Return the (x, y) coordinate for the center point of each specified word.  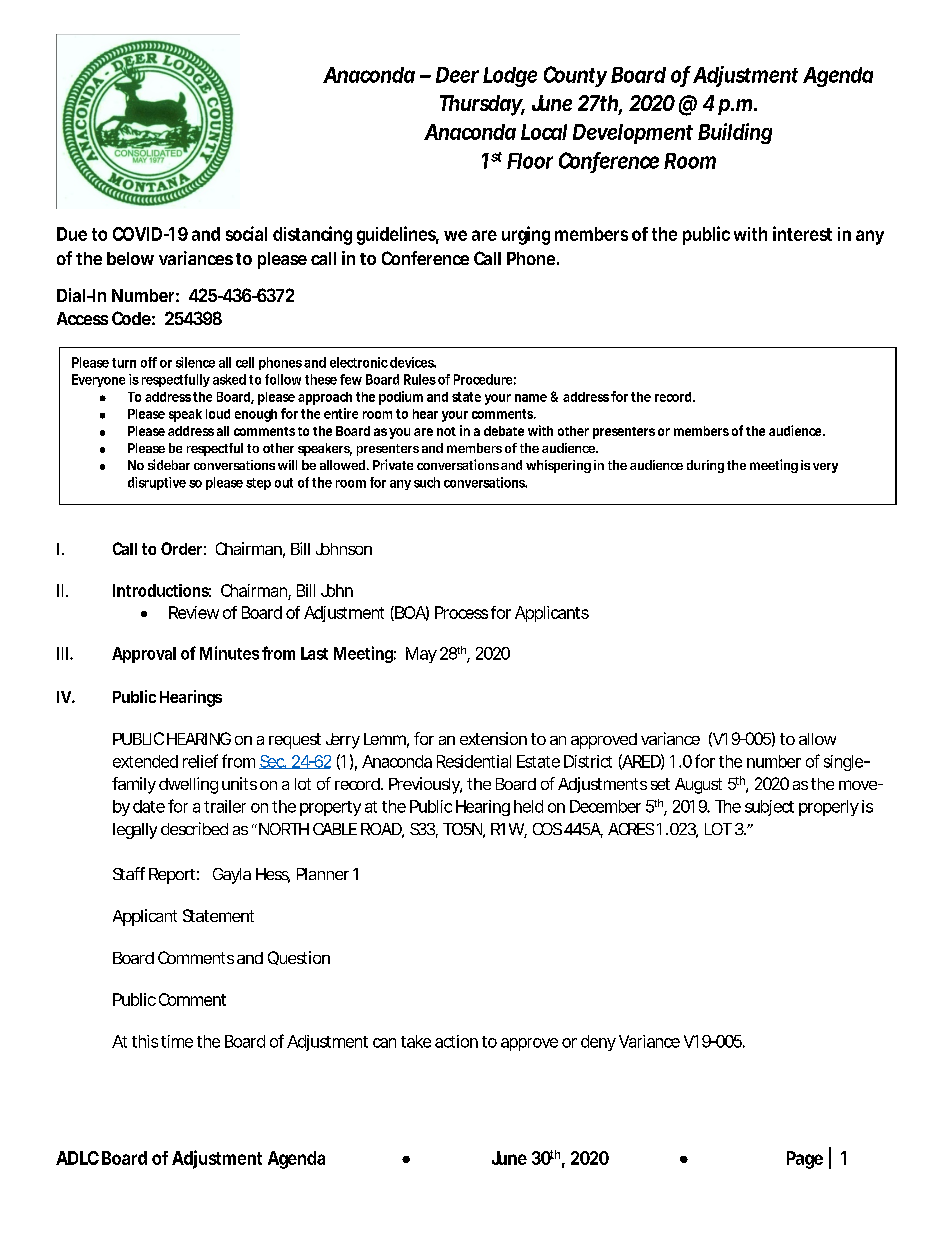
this (145, 1041)
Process (461, 612)
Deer (457, 75)
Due (72, 234)
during (705, 466)
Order (181, 548)
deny (598, 1043)
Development (633, 134)
